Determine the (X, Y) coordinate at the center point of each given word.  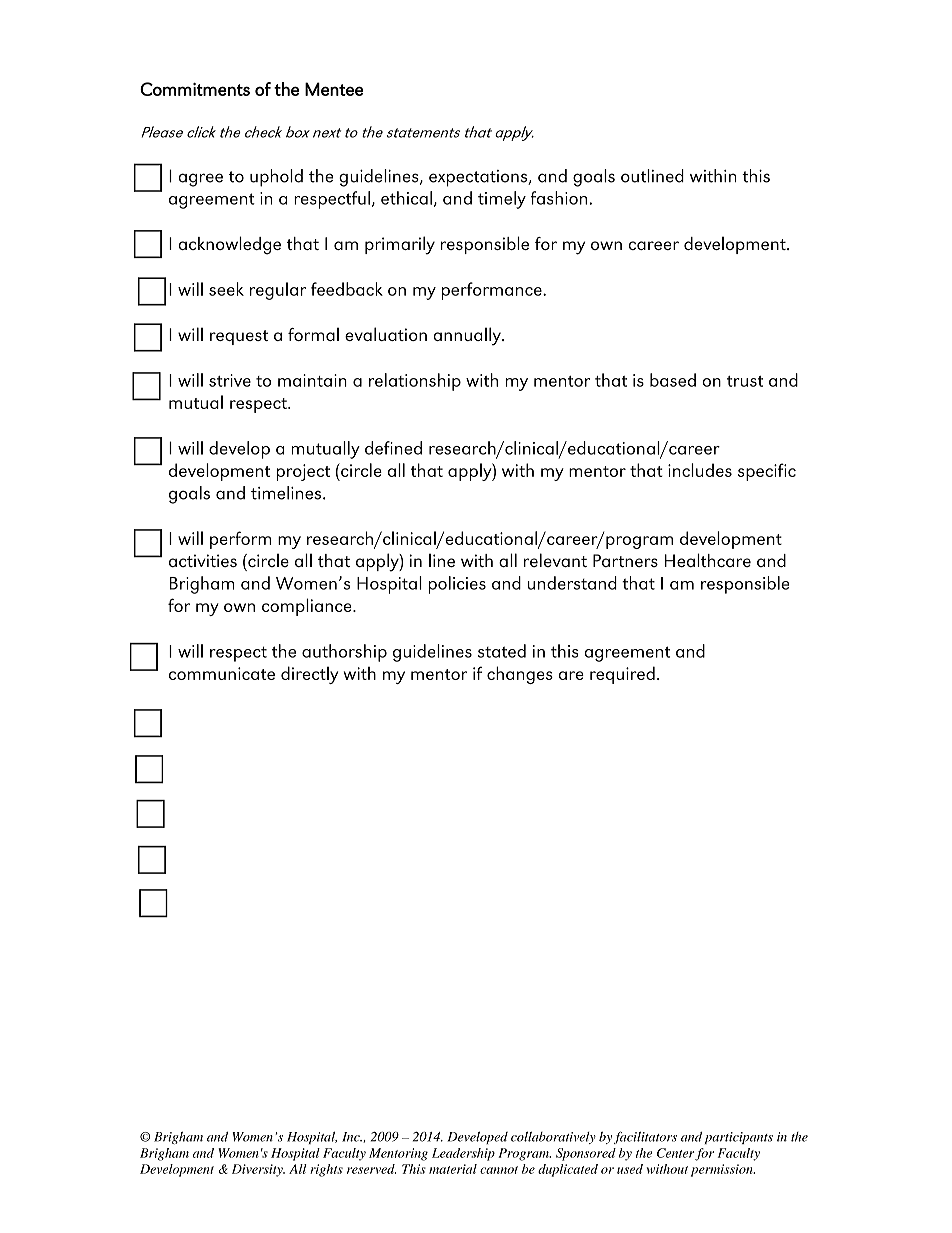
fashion (560, 198)
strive (230, 380)
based (673, 380)
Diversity (258, 1170)
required (622, 675)
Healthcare (708, 560)
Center (675, 1153)
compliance (308, 607)
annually (468, 336)
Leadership (463, 1154)
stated (501, 651)
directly (309, 675)
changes (520, 675)
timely (502, 200)
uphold (276, 178)
